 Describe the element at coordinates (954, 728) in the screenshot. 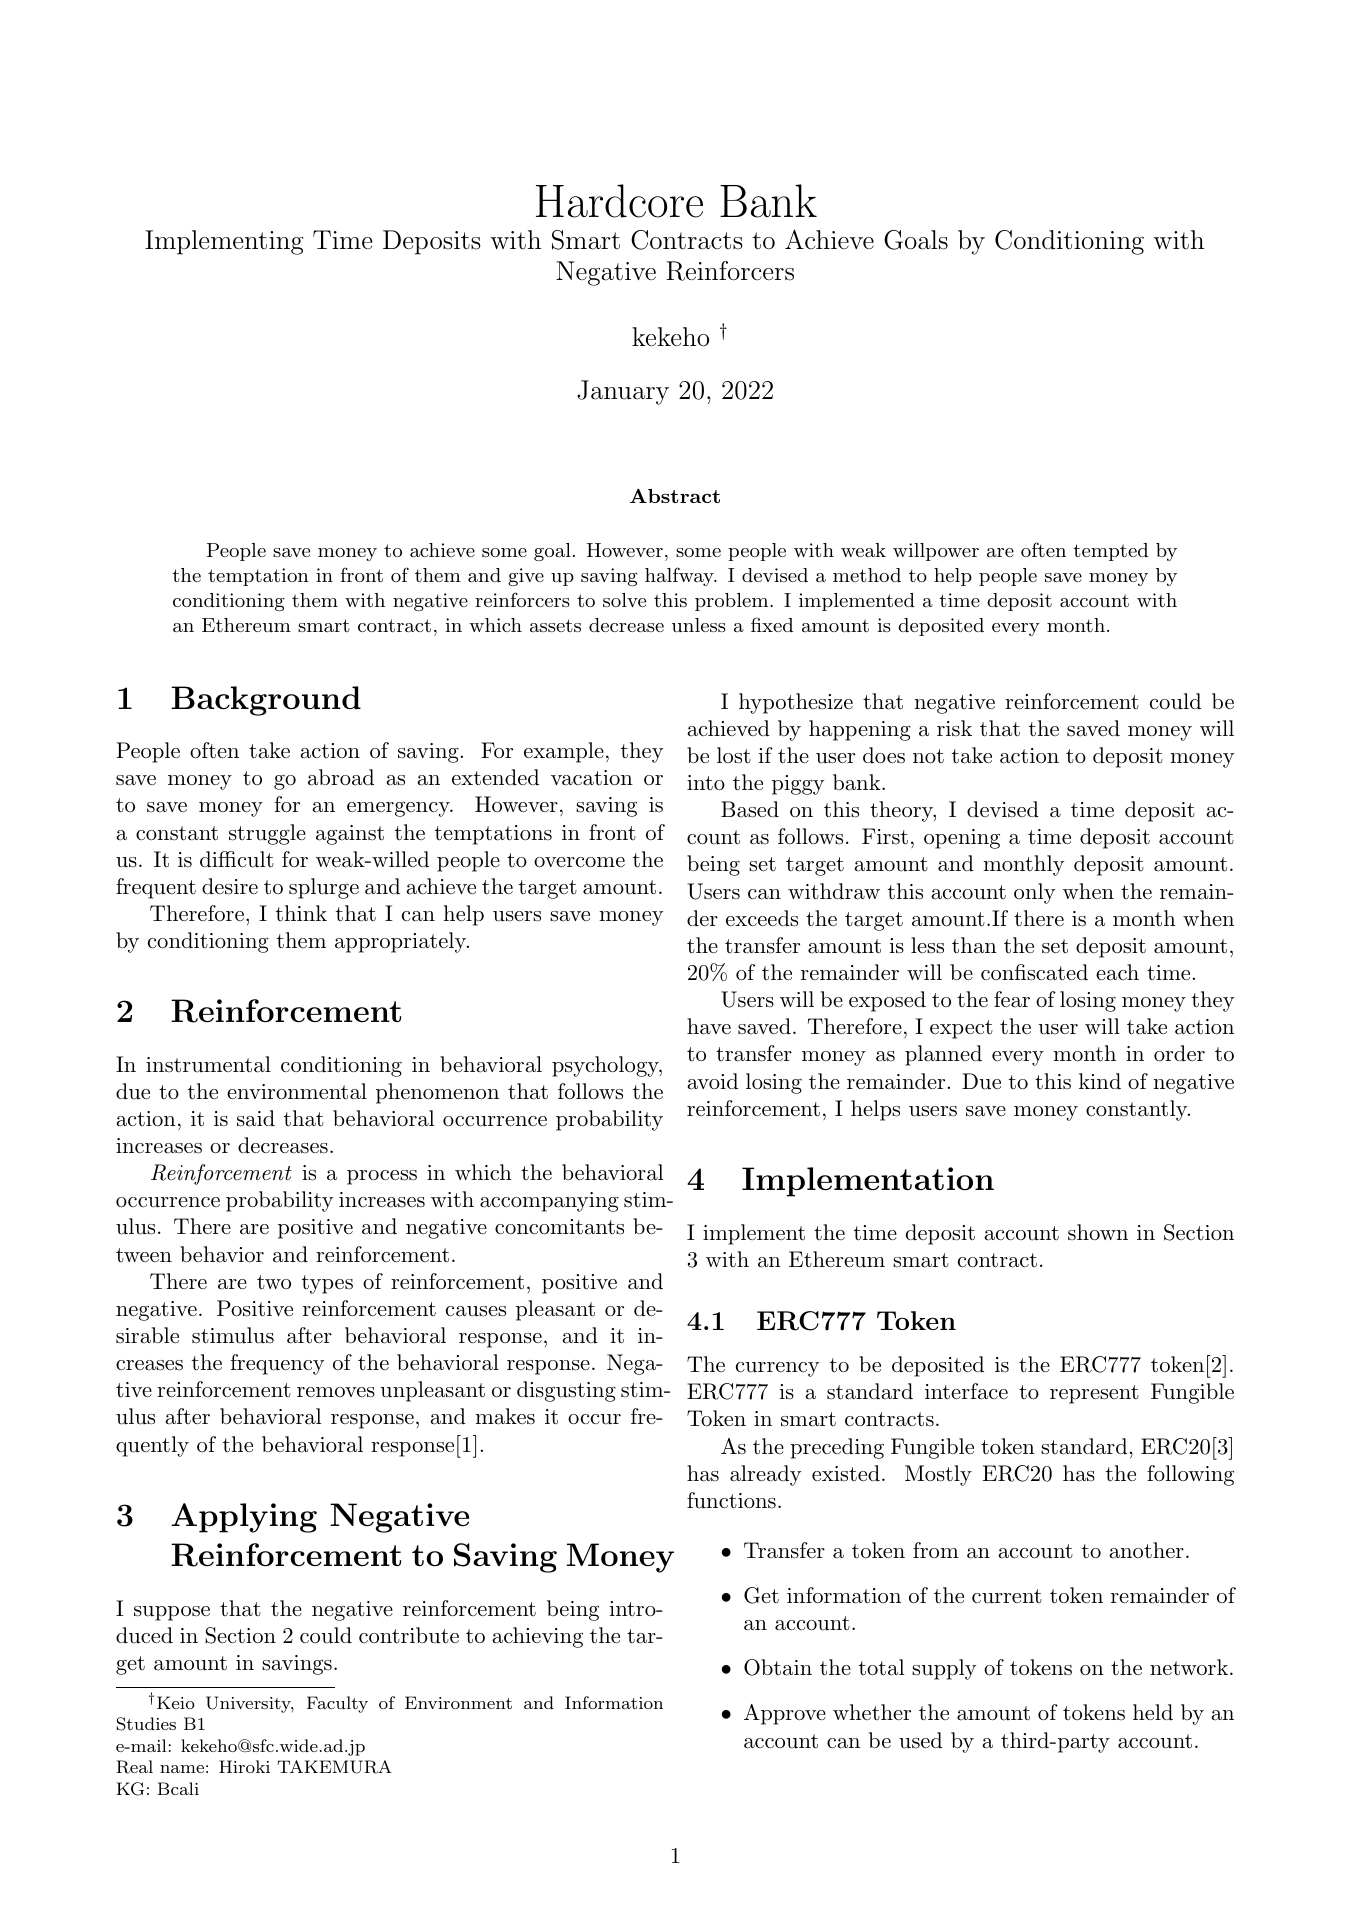

I see `risk` at that location.
